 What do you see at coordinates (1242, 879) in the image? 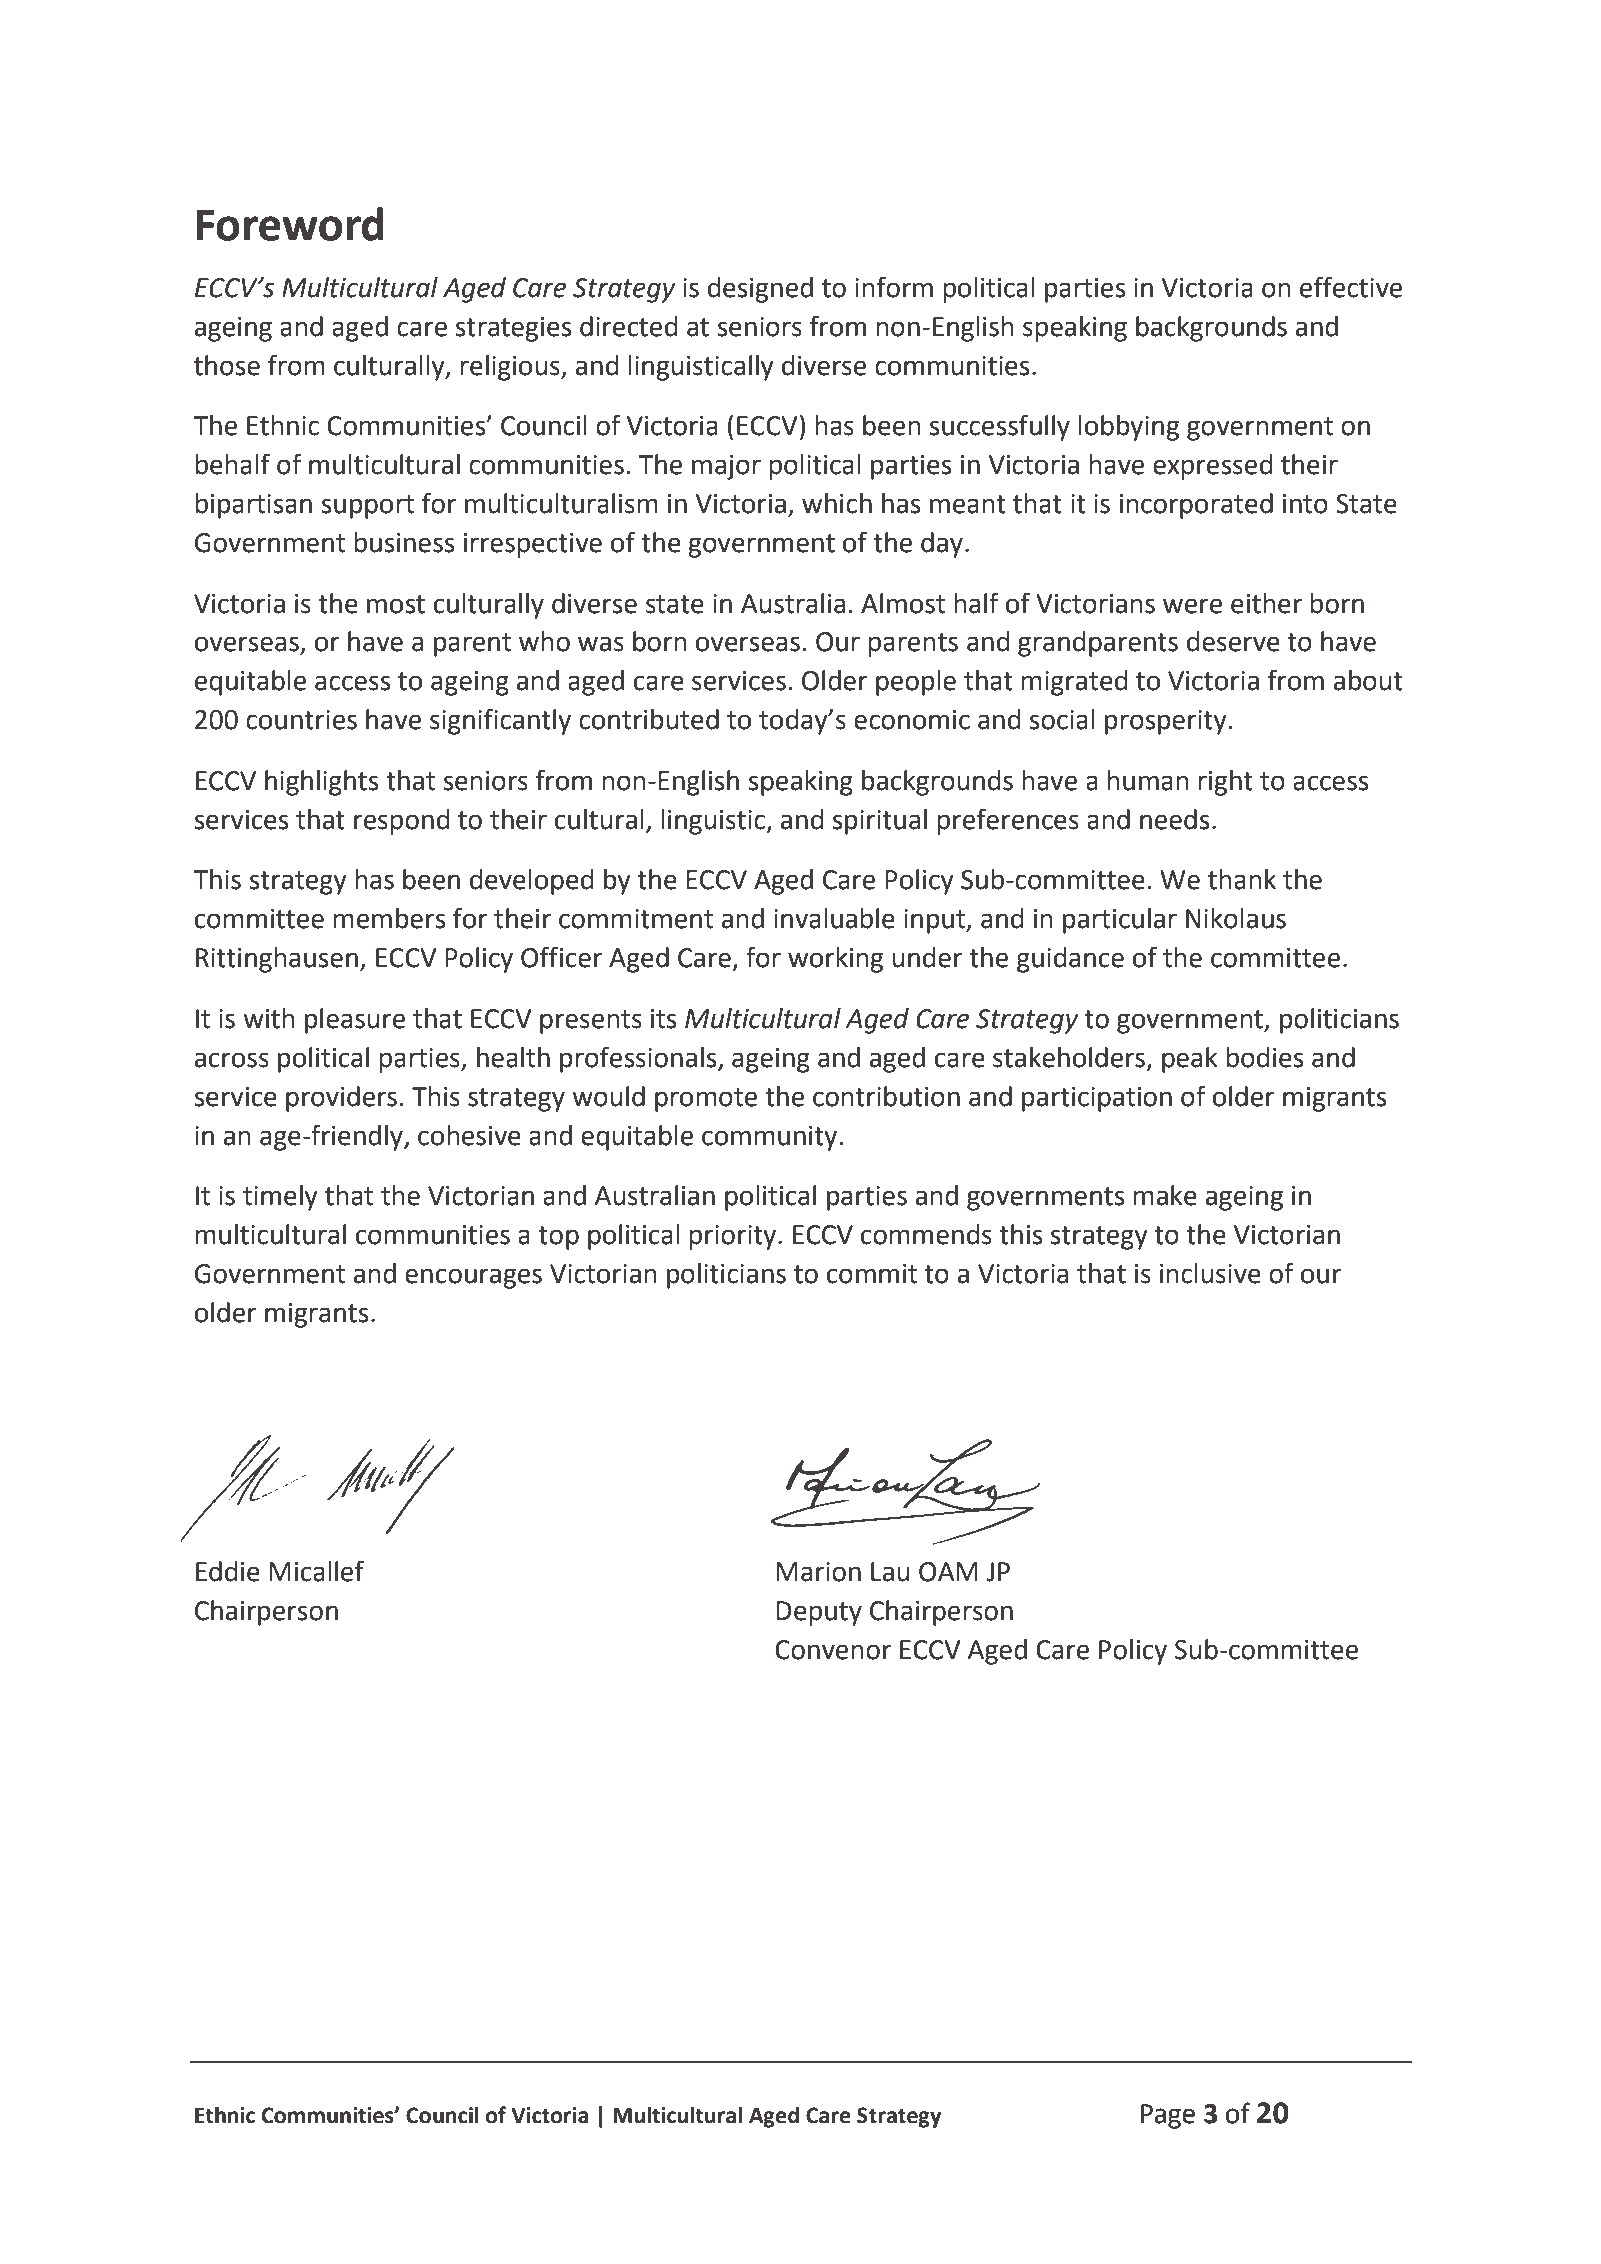
I see `thank` at bounding box center [1242, 879].
